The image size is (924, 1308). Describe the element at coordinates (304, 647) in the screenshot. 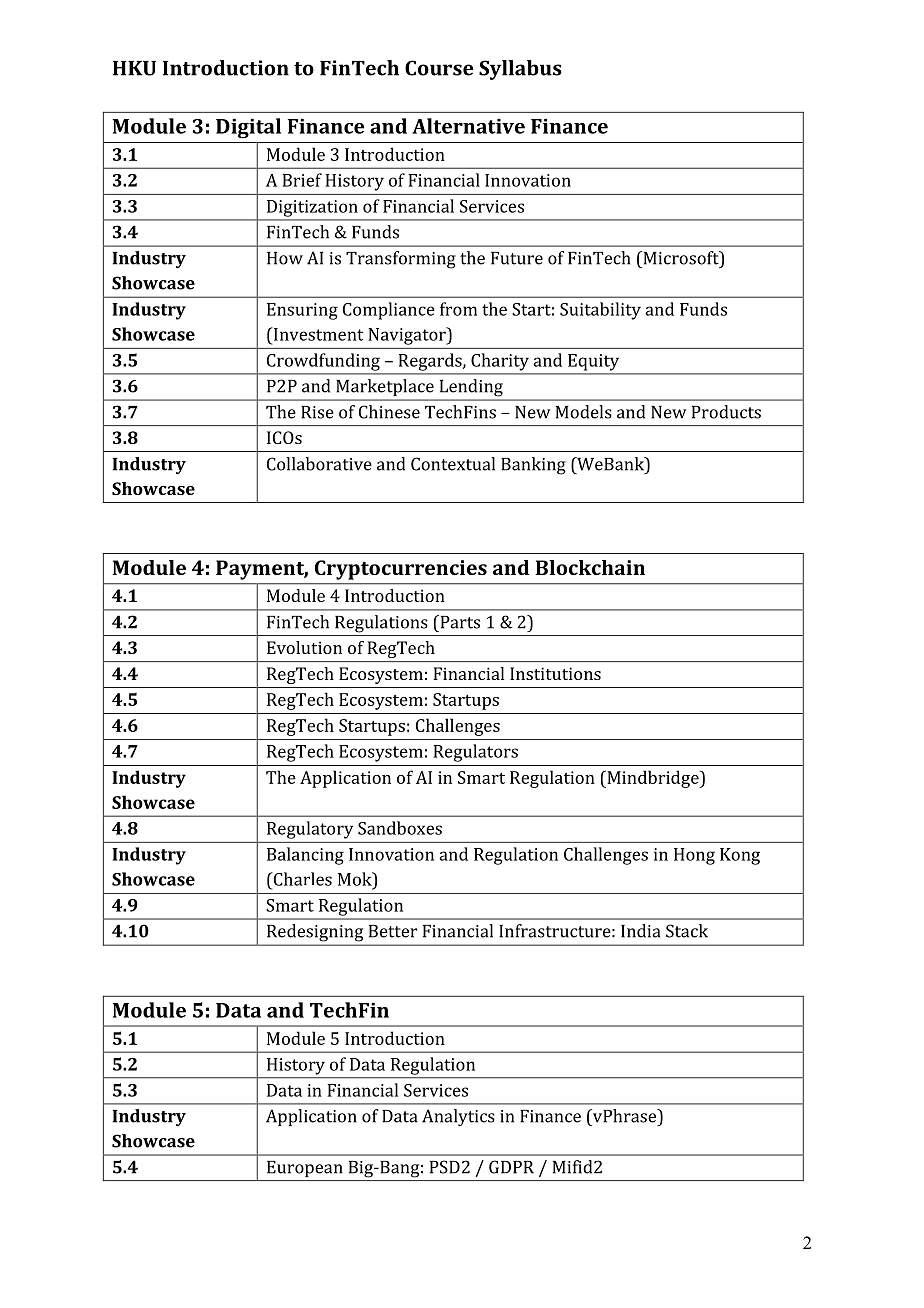

I see `Evolution` at that location.
